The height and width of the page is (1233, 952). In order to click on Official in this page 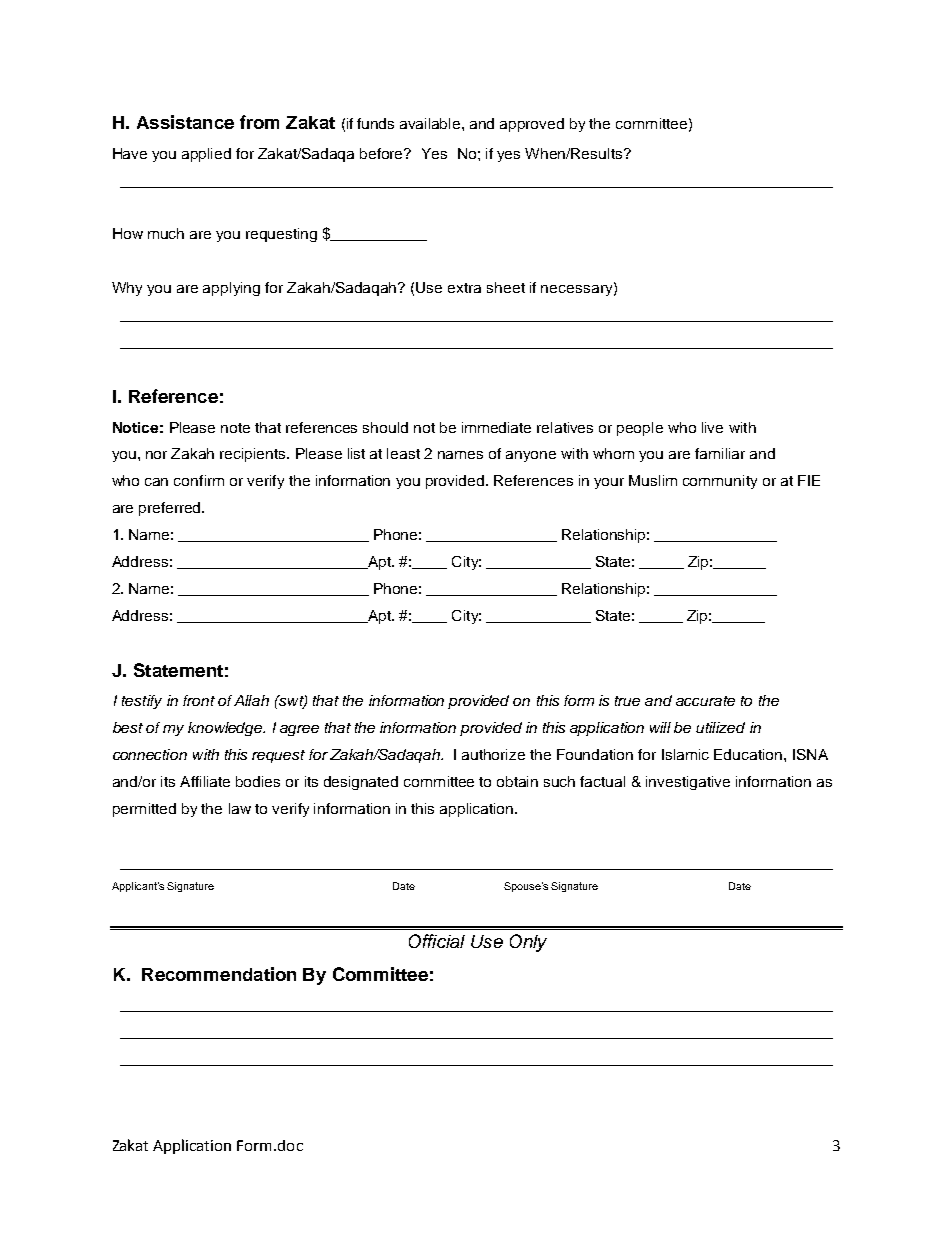, I will do `click(437, 941)`.
